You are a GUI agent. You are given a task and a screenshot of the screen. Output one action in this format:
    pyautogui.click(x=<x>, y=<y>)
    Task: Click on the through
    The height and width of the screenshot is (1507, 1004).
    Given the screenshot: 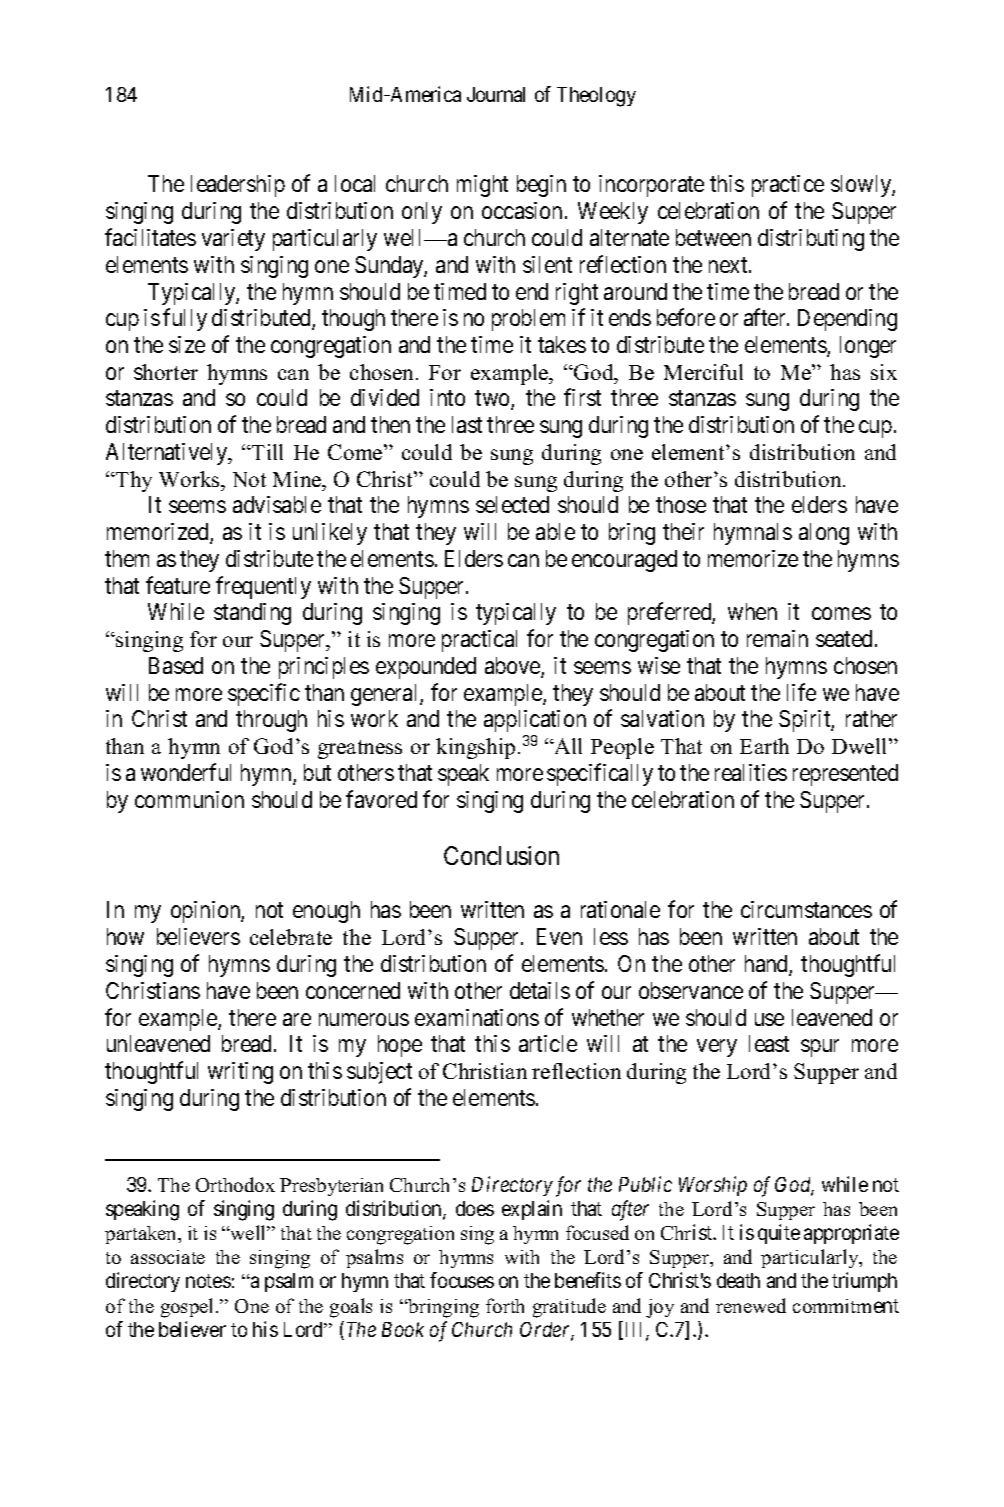 What is the action you would take?
    pyautogui.click(x=271, y=721)
